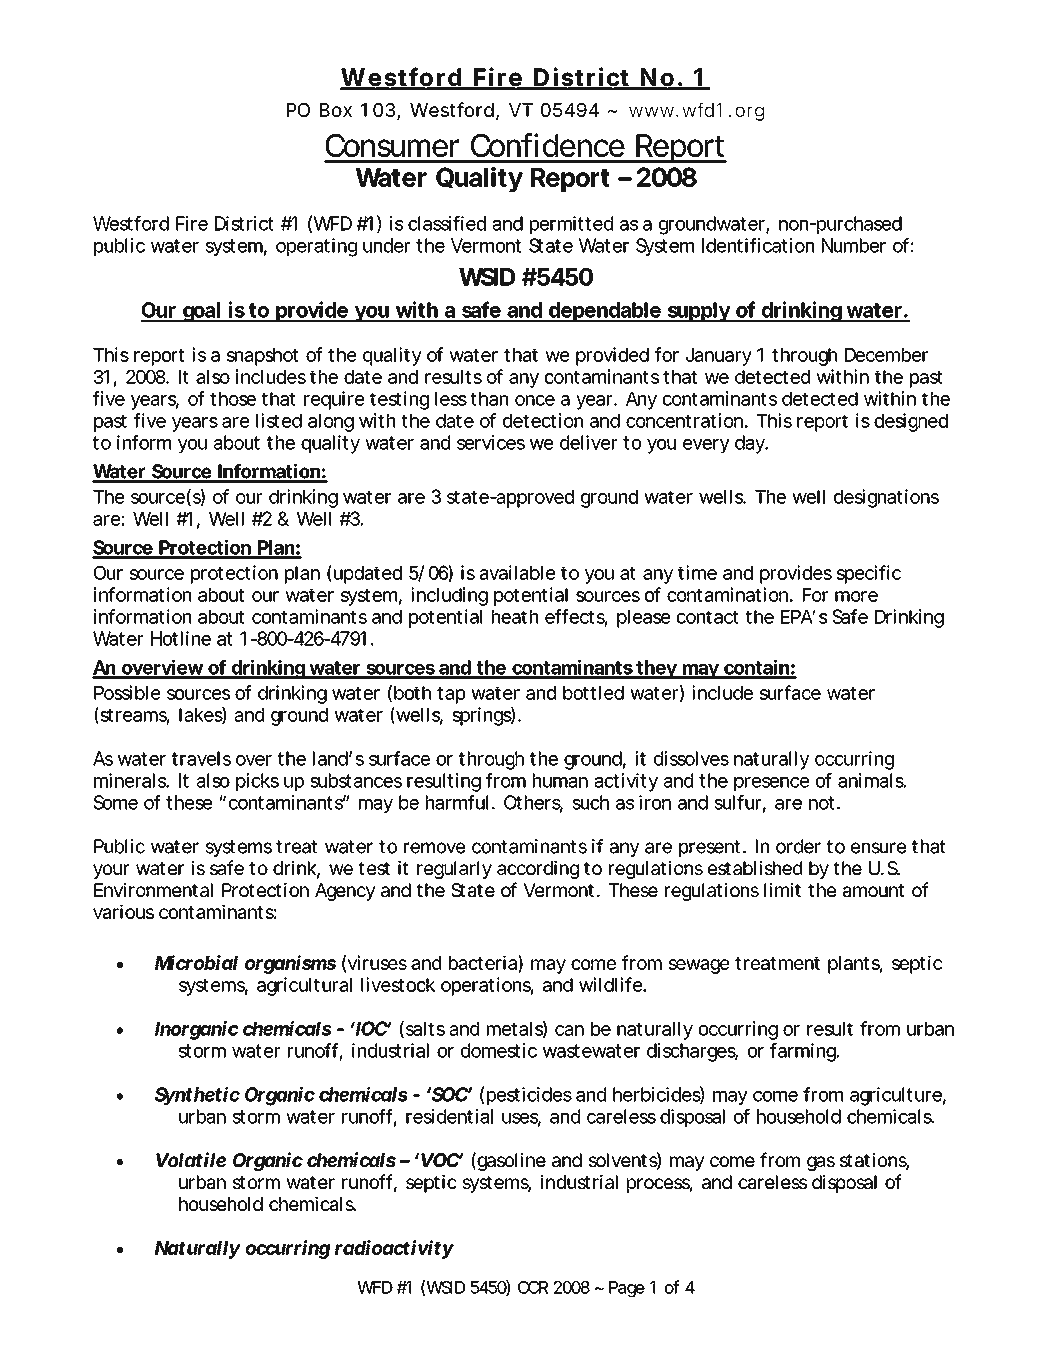  I want to click on Volatile, so click(191, 1159).
